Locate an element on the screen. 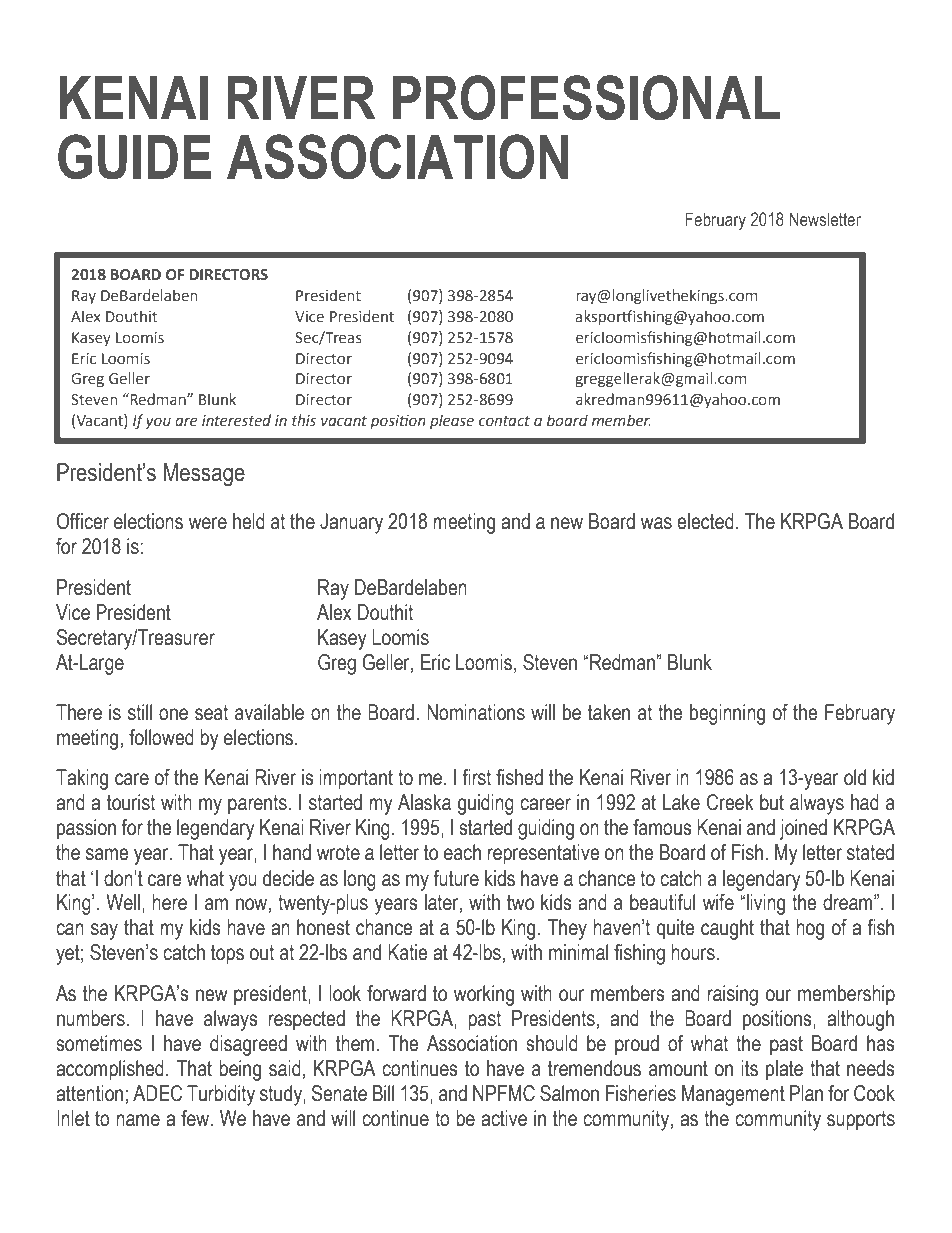  joined is located at coordinates (803, 829).
